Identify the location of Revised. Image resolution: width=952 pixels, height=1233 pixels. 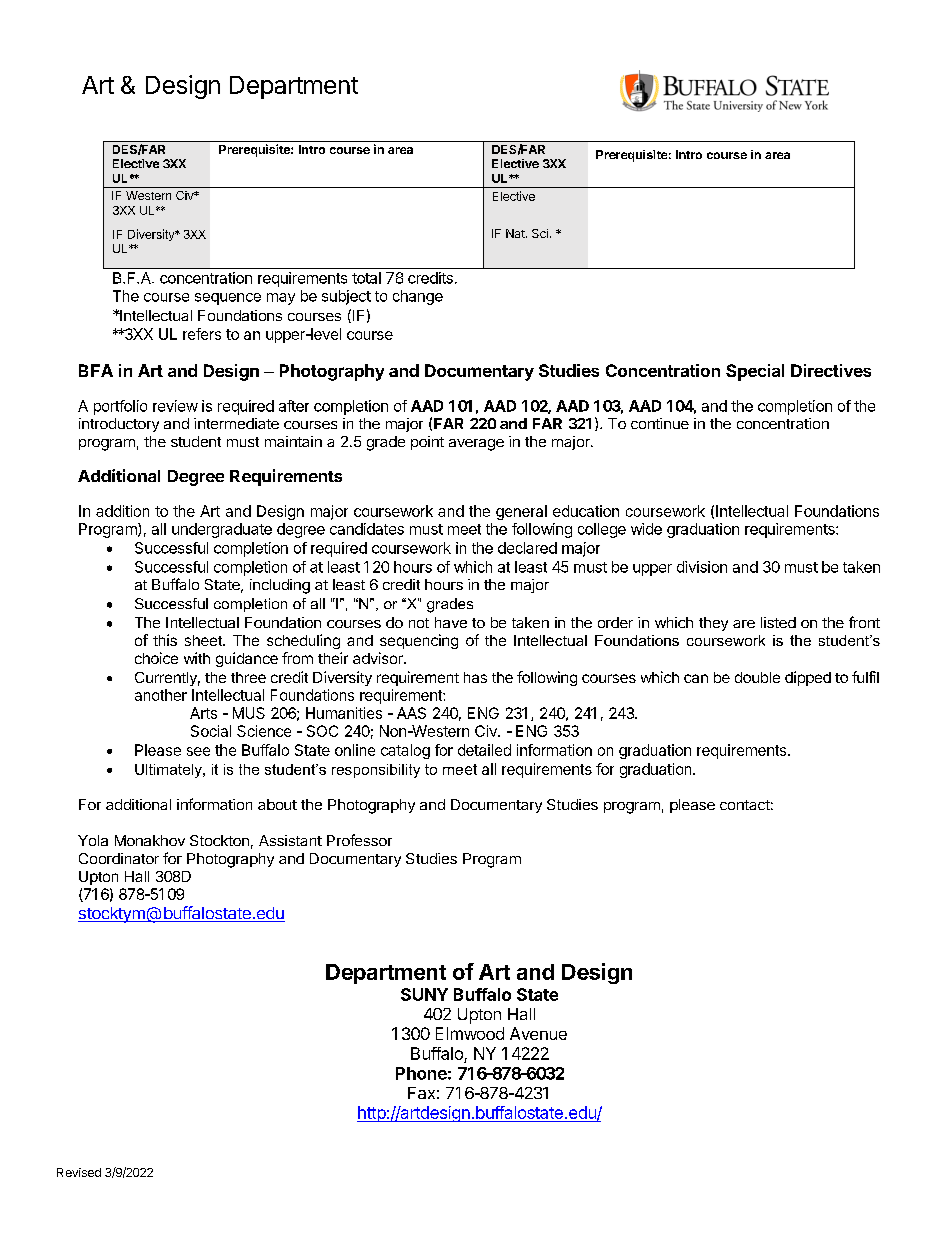
(79, 1172).
